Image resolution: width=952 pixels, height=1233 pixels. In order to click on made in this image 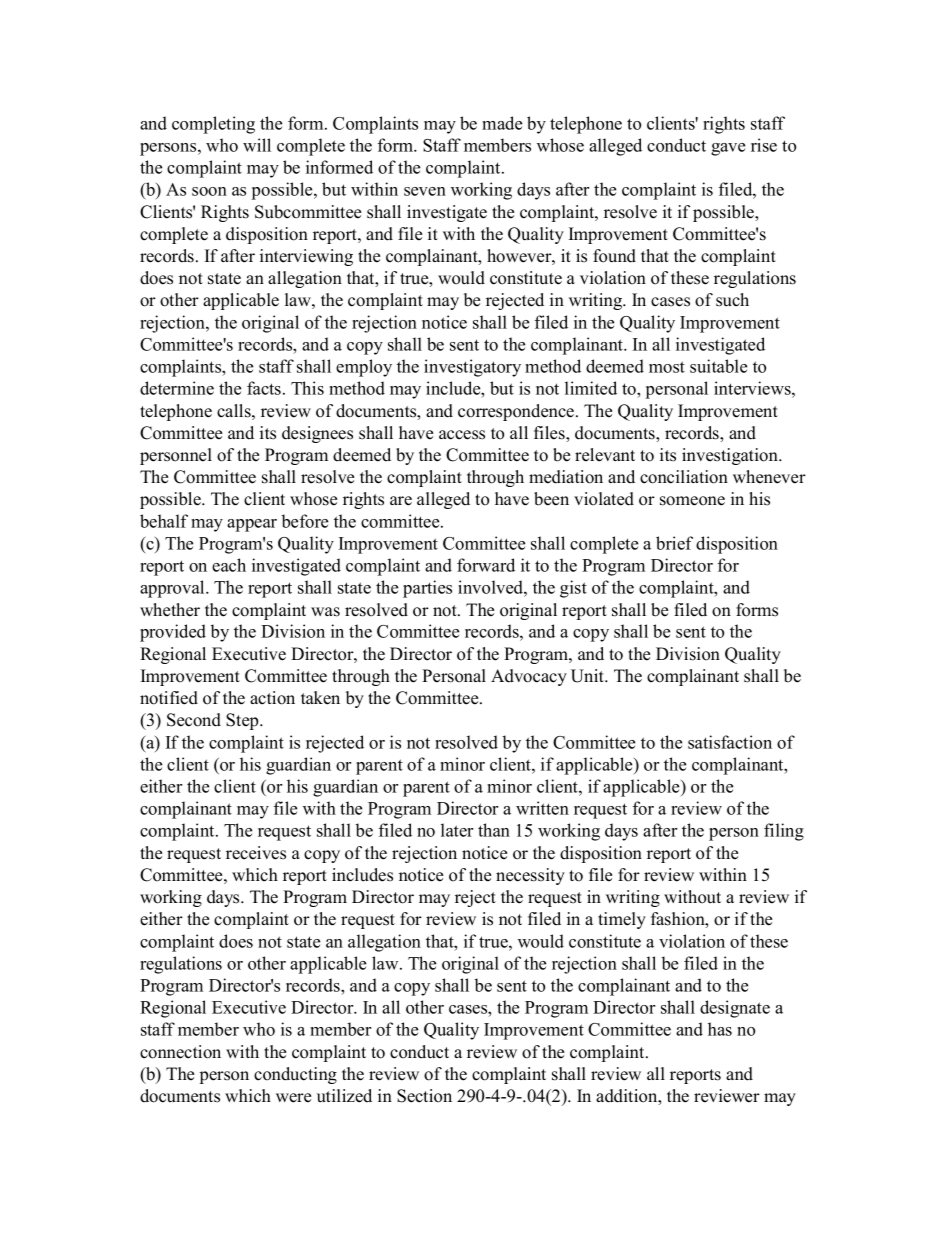, I will do `click(502, 123)`.
